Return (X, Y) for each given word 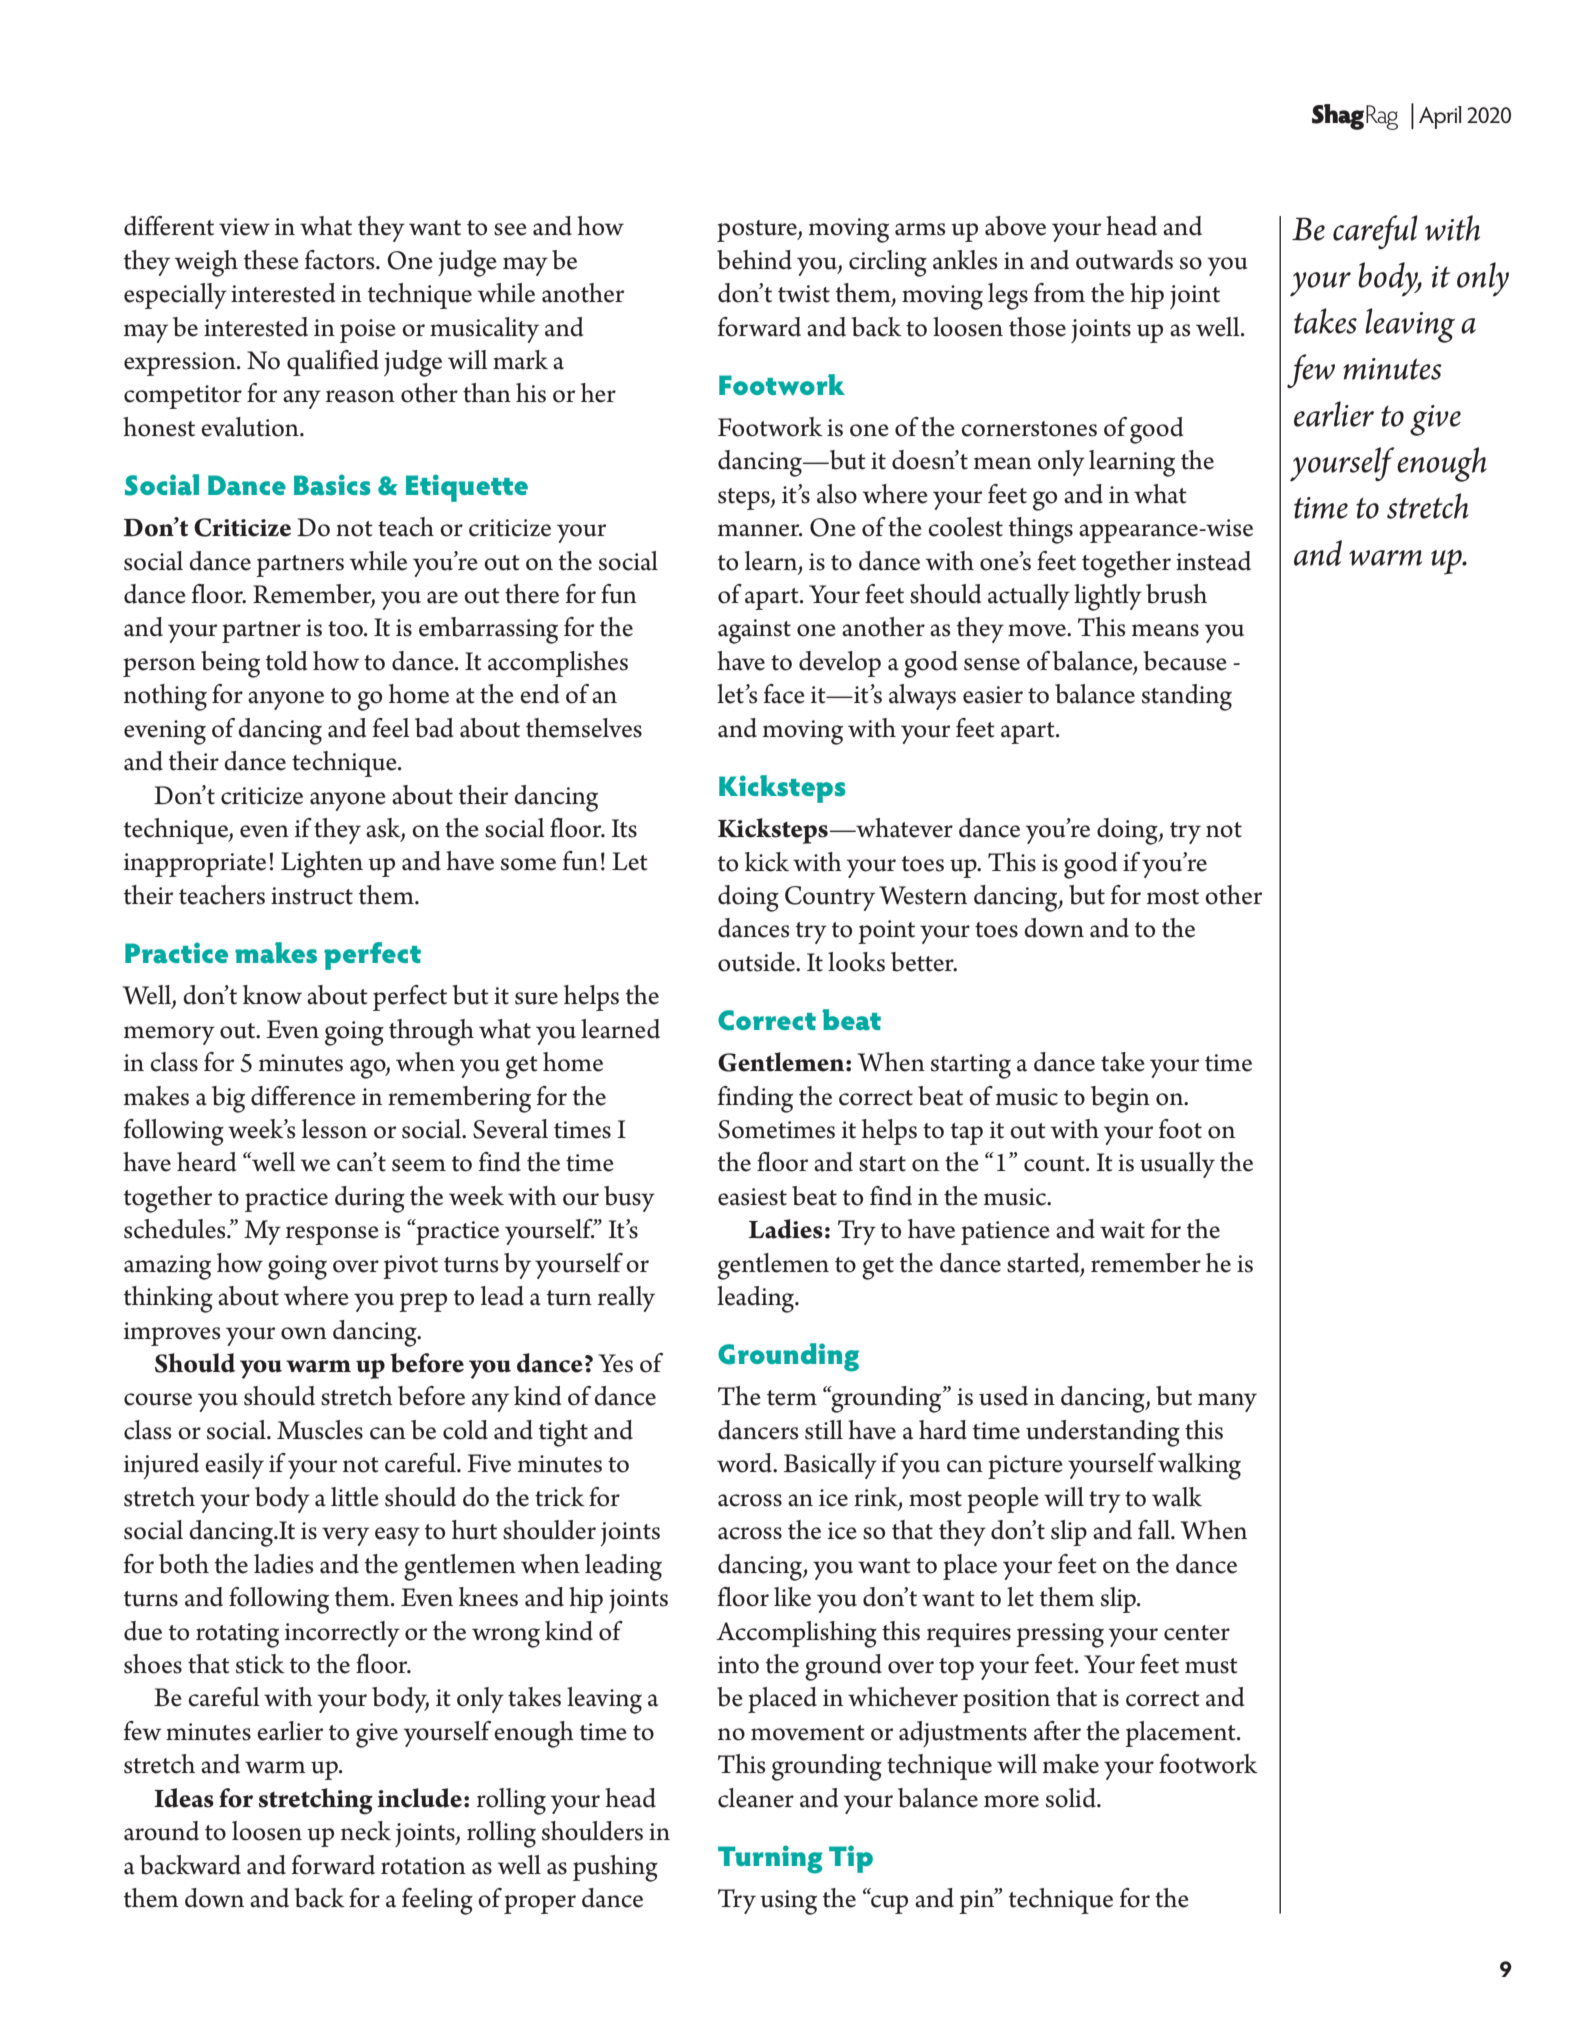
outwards (1124, 260)
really (626, 1299)
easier (993, 695)
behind (754, 260)
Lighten (322, 864)
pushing (615, 1868)
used (1003, 1396)
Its (624, 828)
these (271, 260)
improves (172, 1334)
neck (366, 1831)
